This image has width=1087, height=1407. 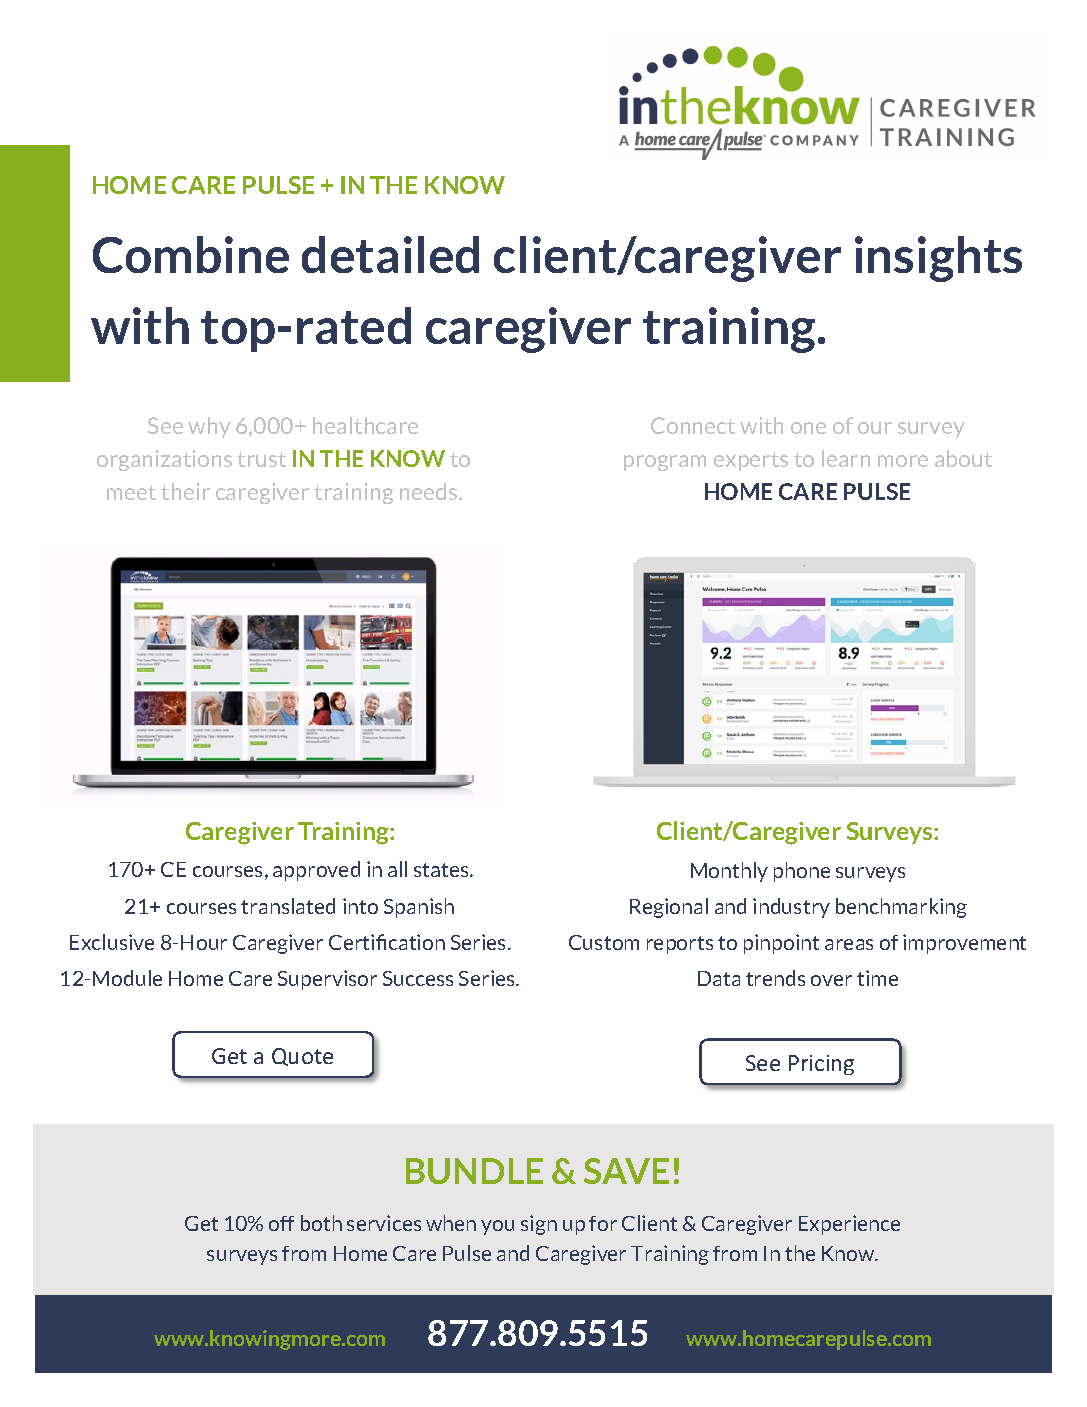 I want to click on detailed, so click(x=390, y=254).
